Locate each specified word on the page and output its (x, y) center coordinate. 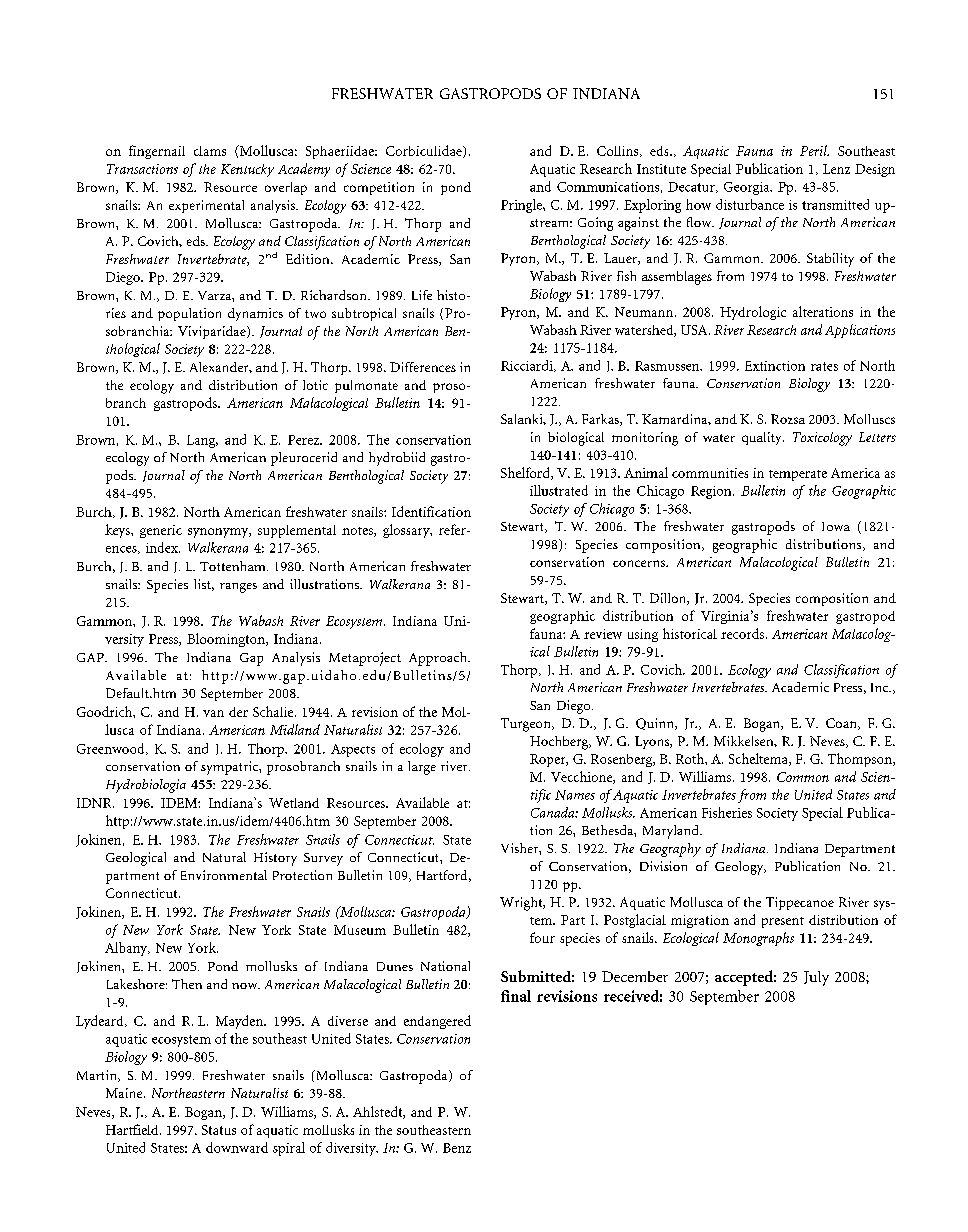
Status (219, 1130)
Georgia (748, 188)
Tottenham (234, 566)
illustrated (559, 490)
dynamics (255, 314)
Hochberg (560, 743)
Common (803, 777)
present (783, 922)
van (213, 713)
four (542, 937)
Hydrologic (753, 313)
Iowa (836, 526)
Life (422, 295)
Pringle (522, 206)
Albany (127, 949)
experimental (206, 206)
